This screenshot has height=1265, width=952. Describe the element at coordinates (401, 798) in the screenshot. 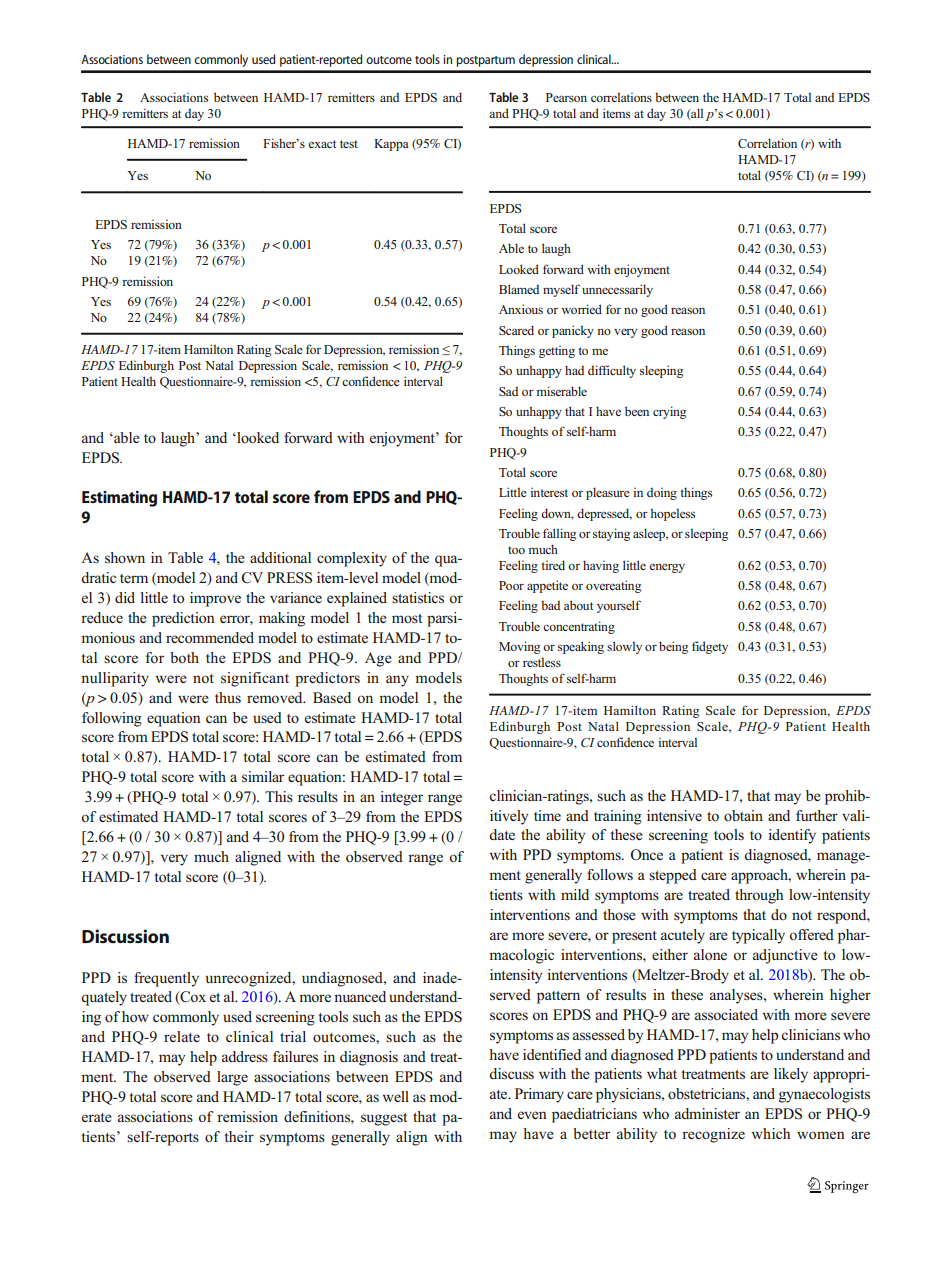

I see `integer` at that location.
